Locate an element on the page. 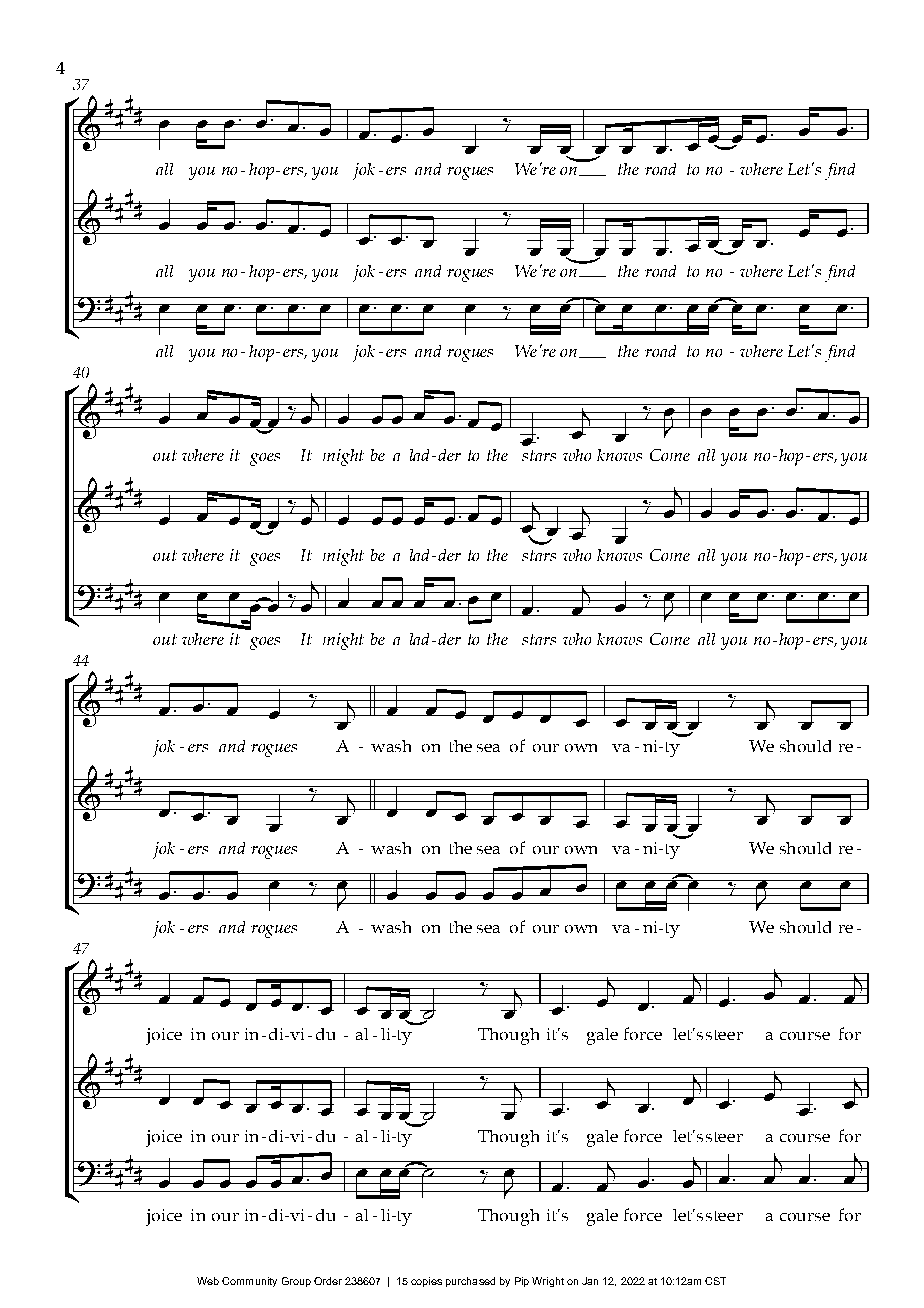  CST is located at coordinates (715, 1281).
